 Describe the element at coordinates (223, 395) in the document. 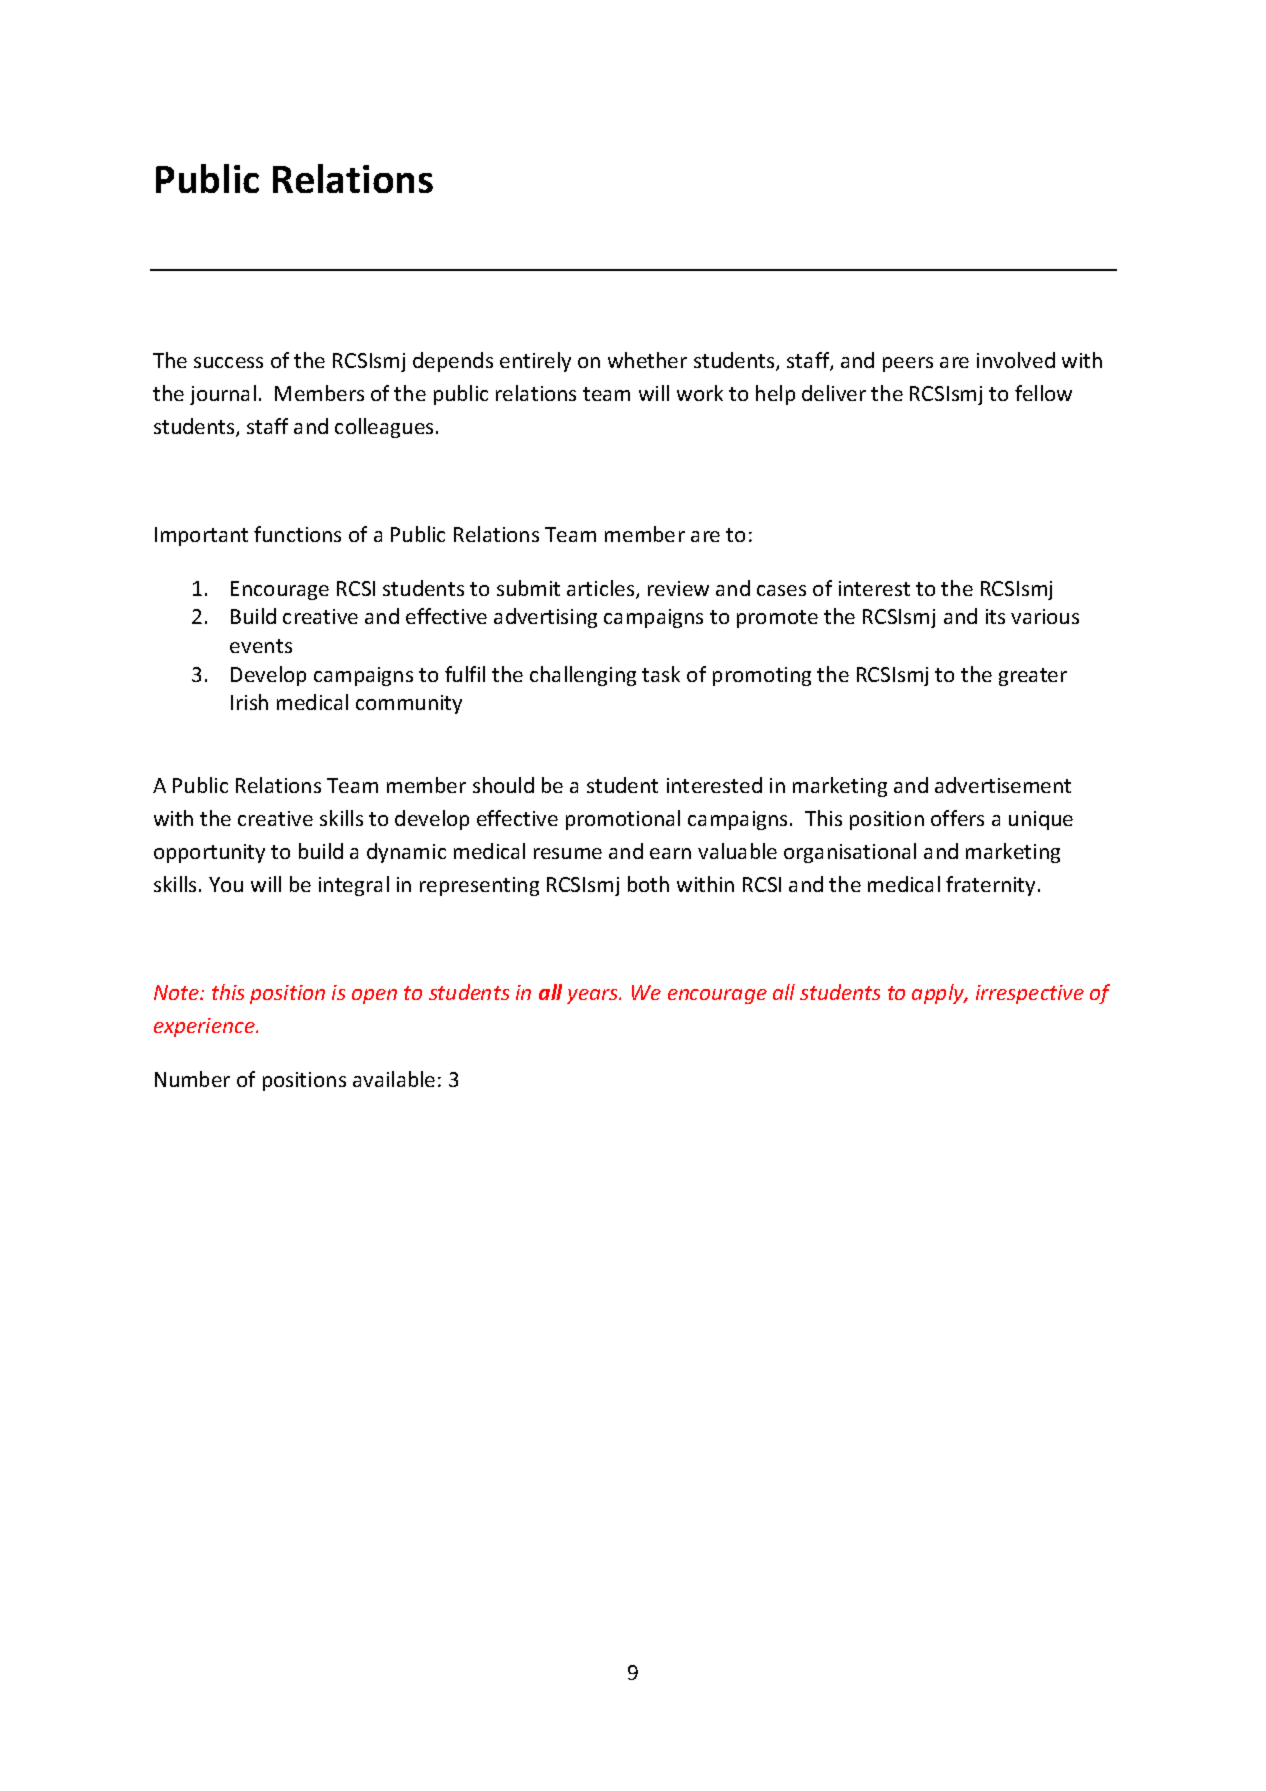

I see `journal` at that location.
